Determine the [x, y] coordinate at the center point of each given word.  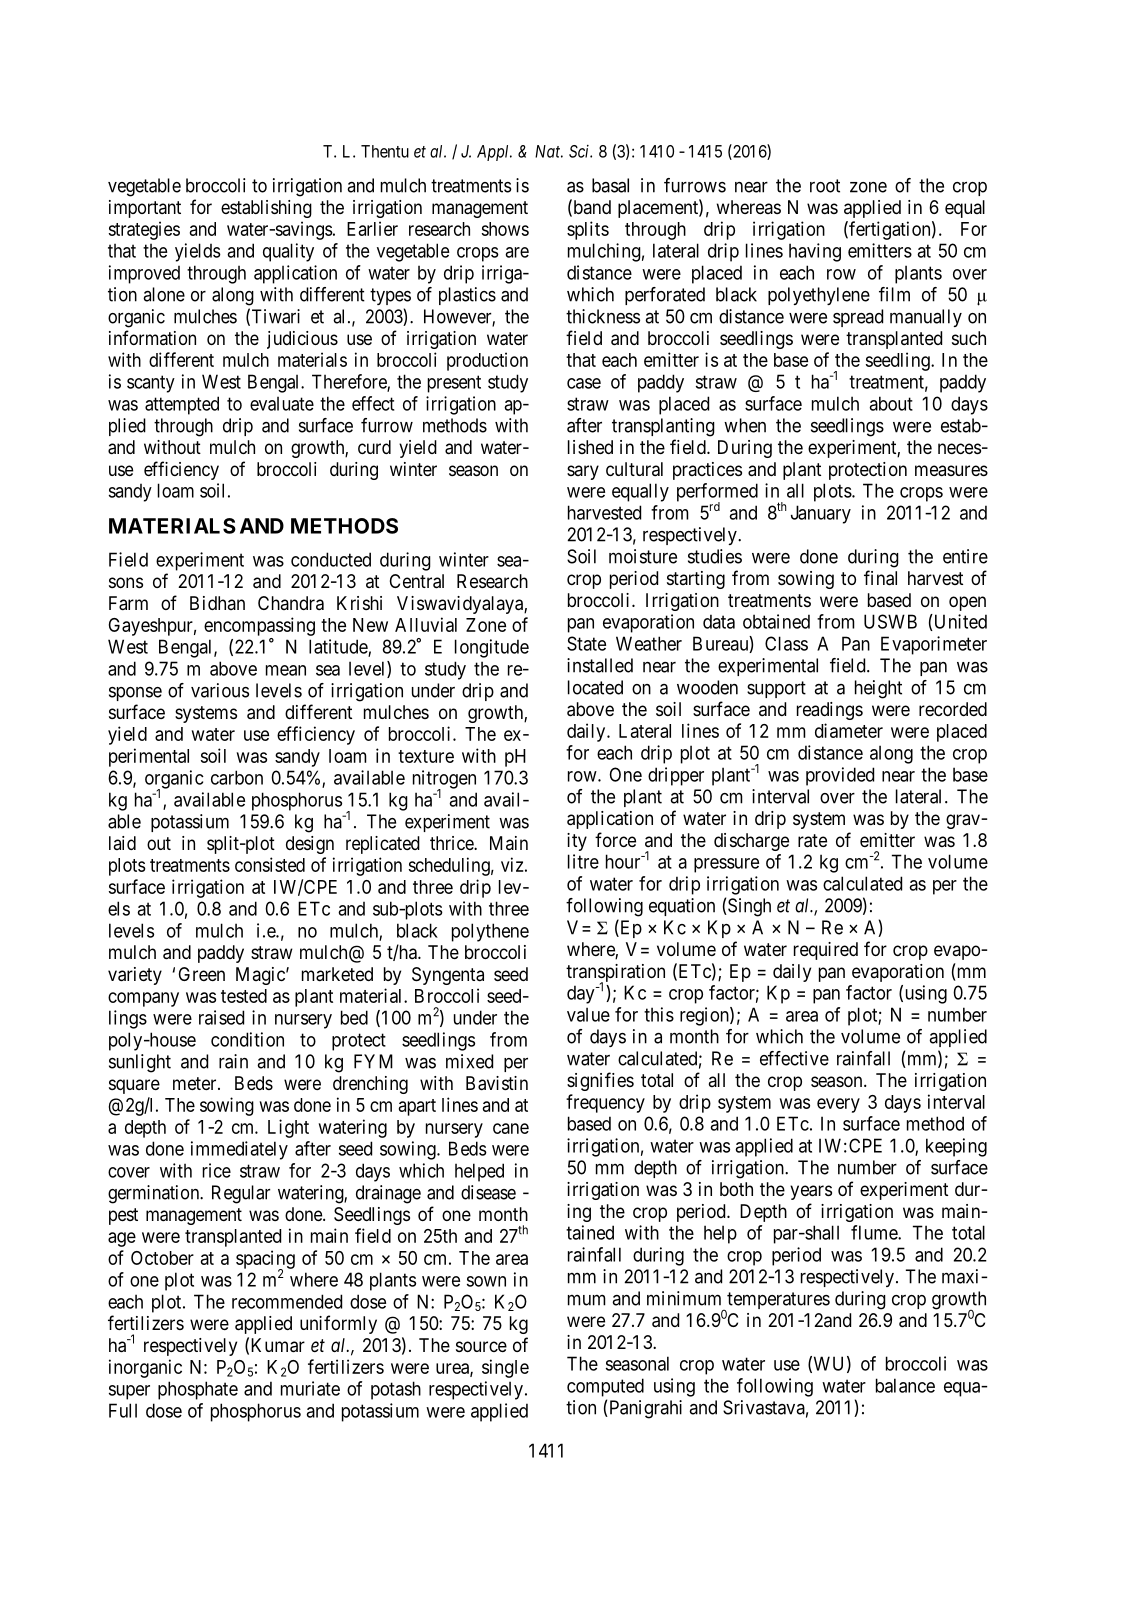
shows [505, 229]
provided [840, 776]
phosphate [198, 1390]
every [838, 1105]
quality [288, 252]
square [134, 1086]
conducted [331, 559]
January [821, 514]
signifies [600, 1081]
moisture [643, 556]
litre [583, 861]
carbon [237, 777]
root [825, 186]
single [505, 1368]
